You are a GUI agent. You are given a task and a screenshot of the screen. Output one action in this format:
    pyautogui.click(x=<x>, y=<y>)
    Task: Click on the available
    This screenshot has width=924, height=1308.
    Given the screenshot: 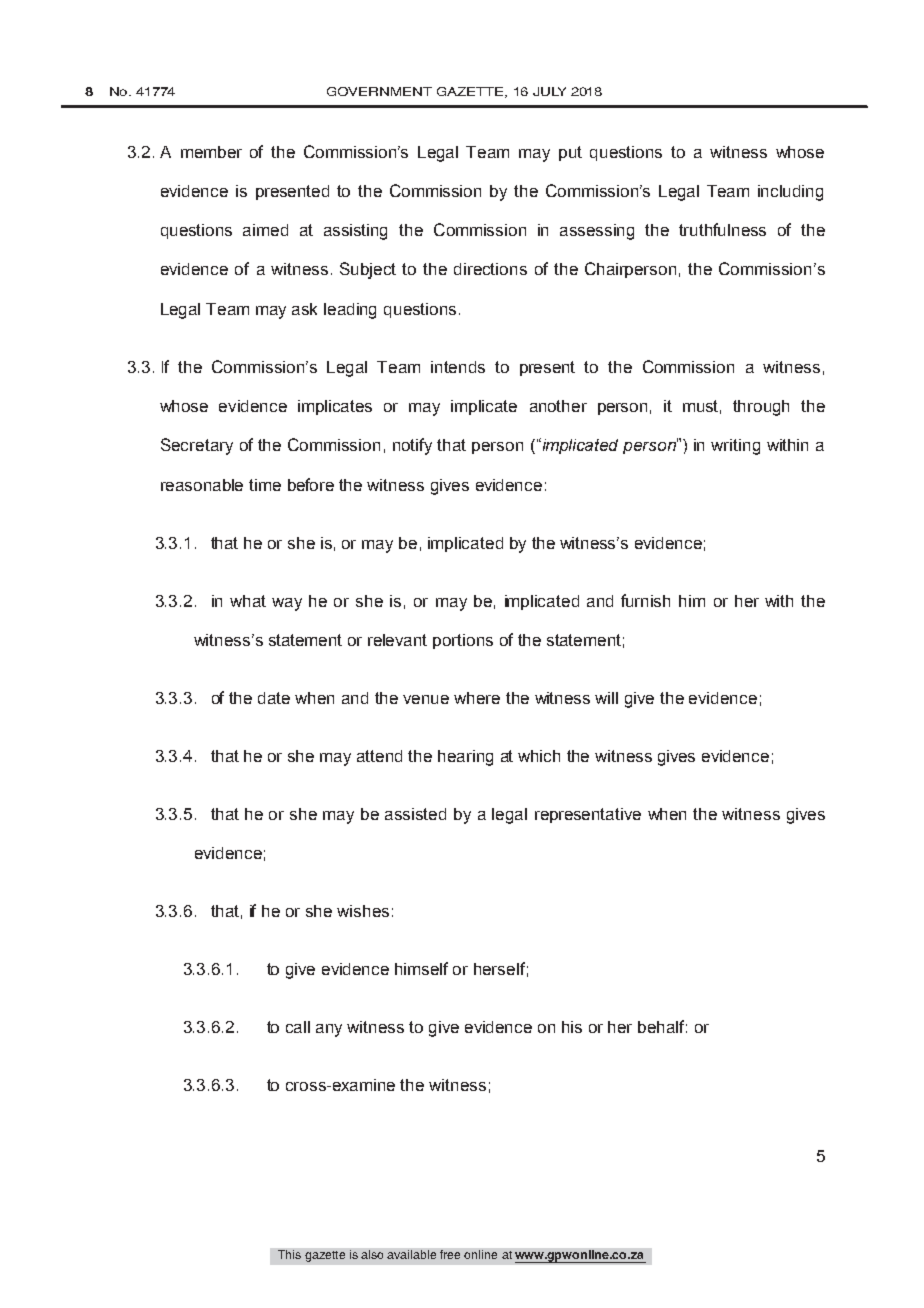 What is the action you would take?
    pyautogui.click(x=411, y=1254)
